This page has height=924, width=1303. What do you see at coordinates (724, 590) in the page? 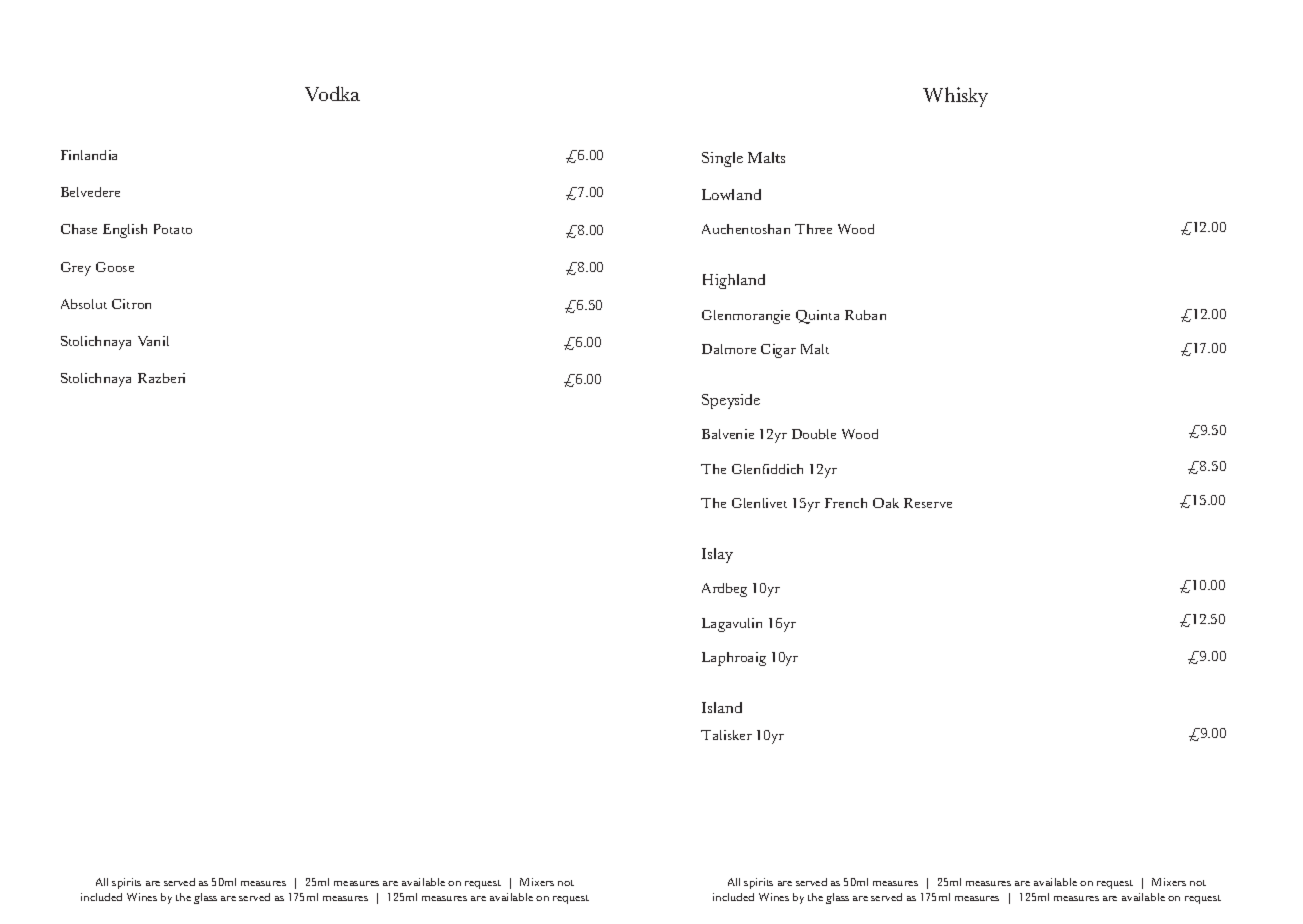
I see `Ardbeg` at bounding box center [724, 590].
